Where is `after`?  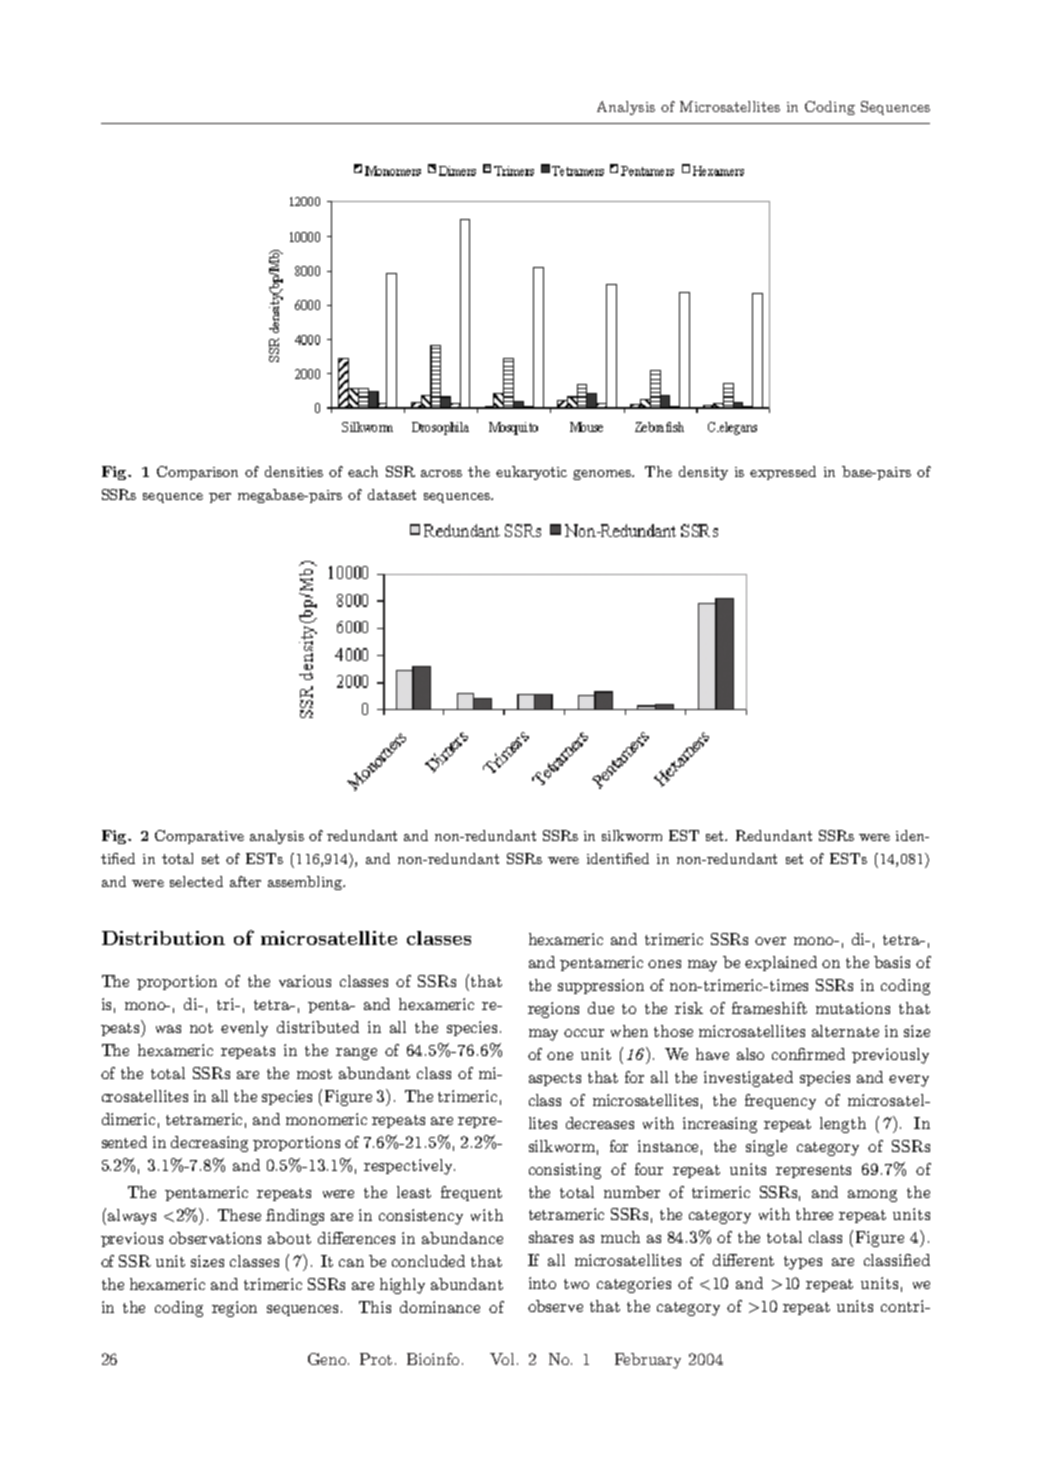
after is located at coordinates (245, 881).
